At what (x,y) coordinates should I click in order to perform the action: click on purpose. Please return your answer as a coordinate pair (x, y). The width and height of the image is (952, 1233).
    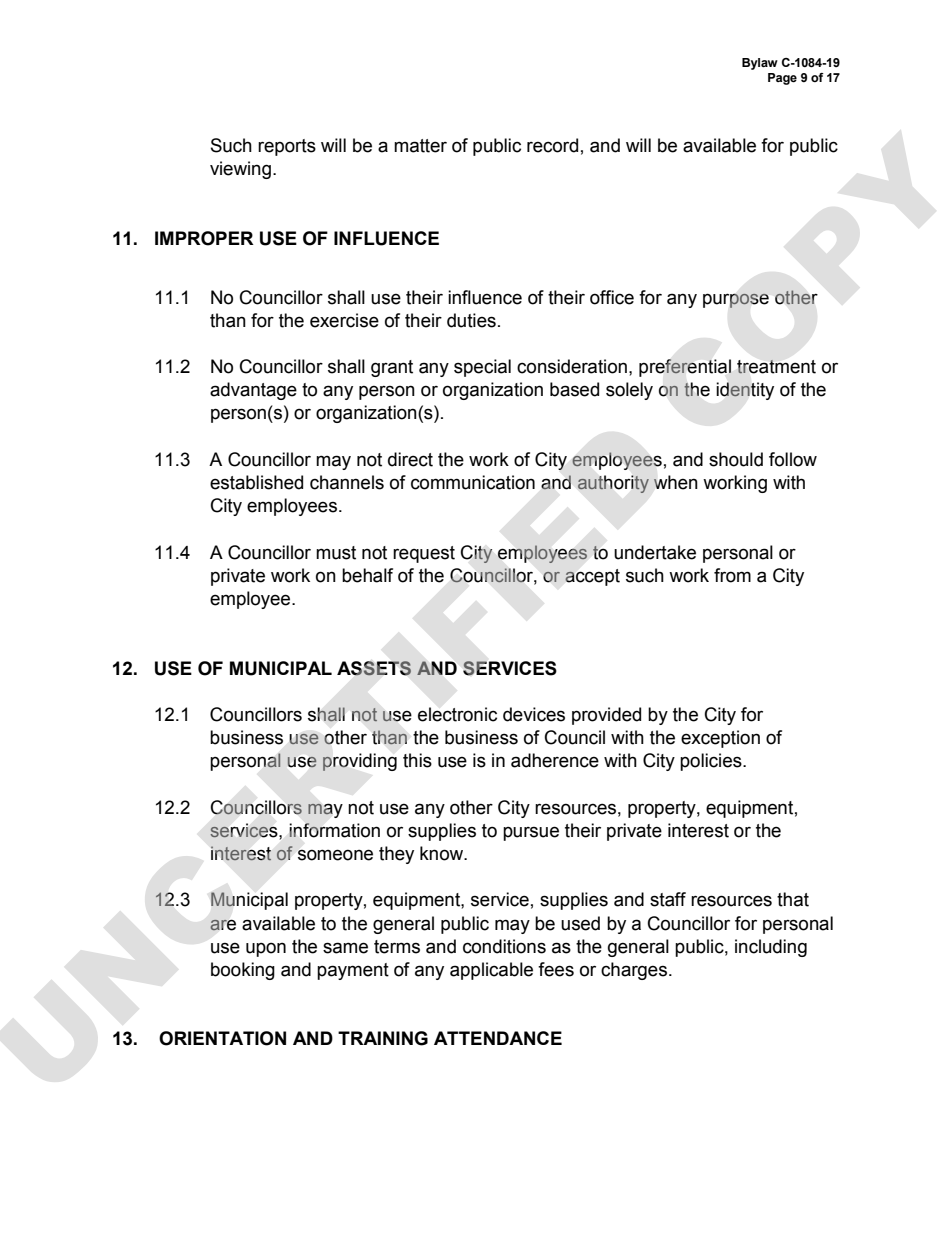
    Looking at the image, I should click on (736, 300).
